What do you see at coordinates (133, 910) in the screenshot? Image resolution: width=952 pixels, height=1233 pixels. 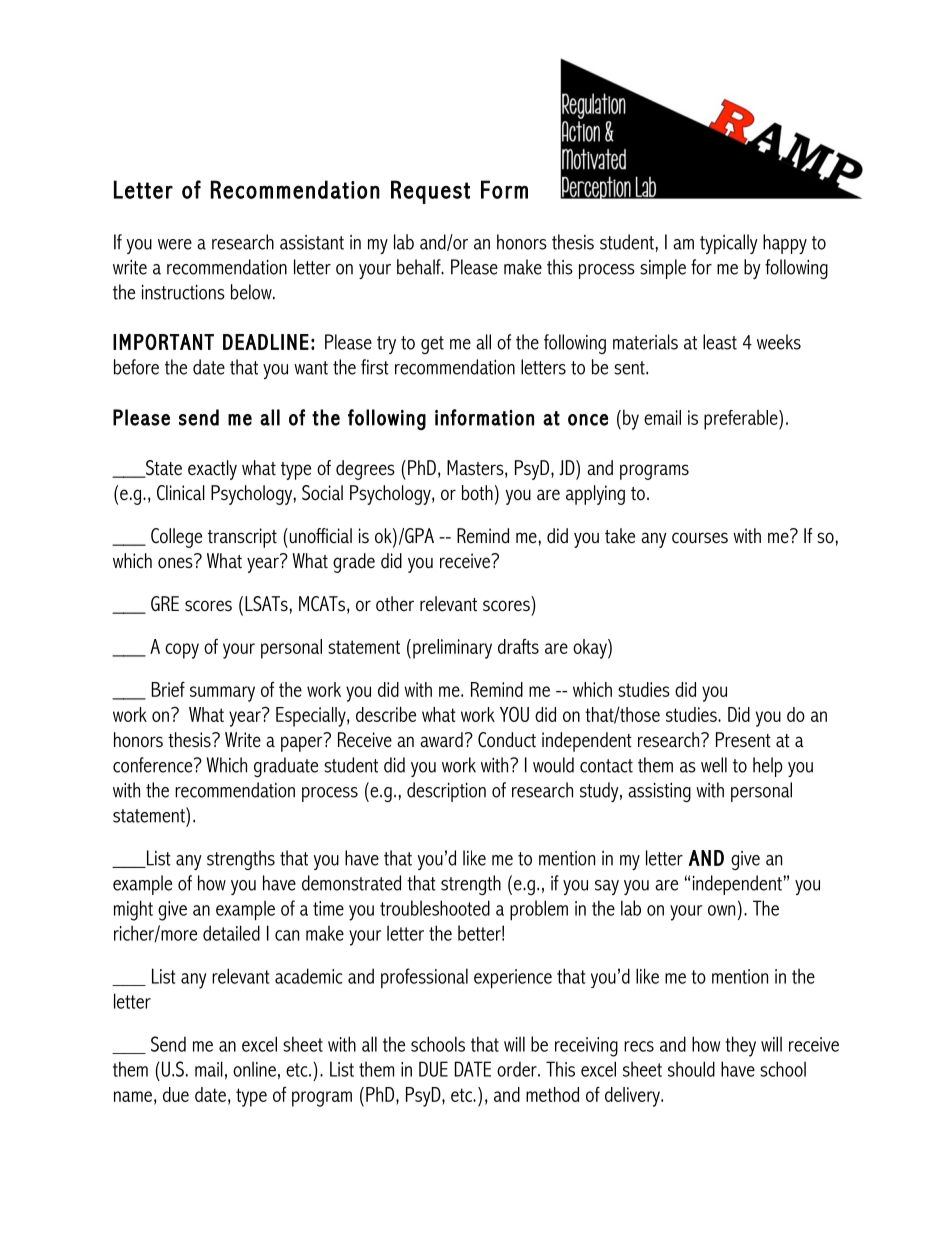 I see `might` at bounding box center [133, 910].
